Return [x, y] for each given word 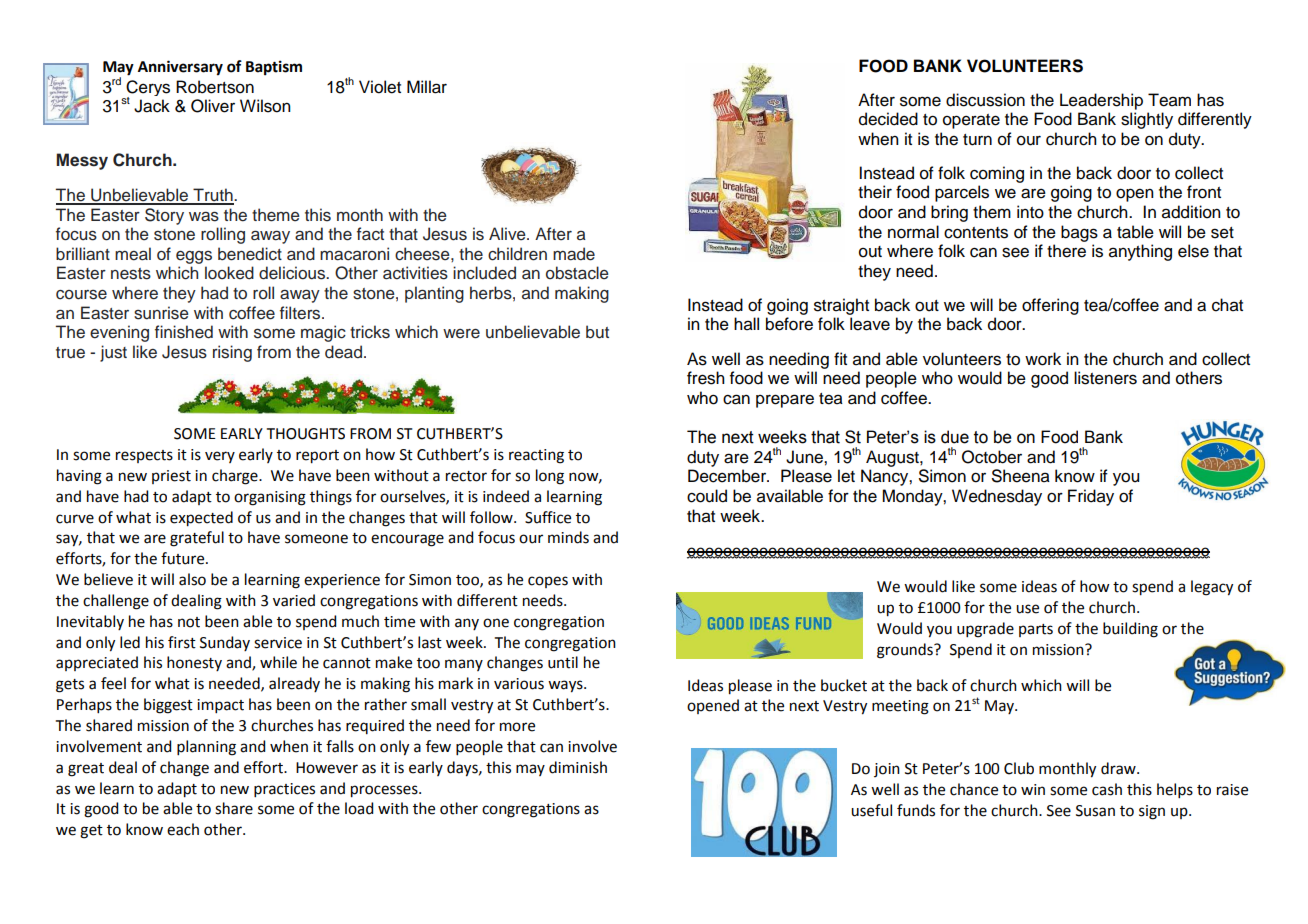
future [184, 558]
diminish [578, 767]
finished [184, 332]
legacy [1212, 588]
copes [548, 582]
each [183, 829]
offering [1050, 306]
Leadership [1101, 101]
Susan [1095, 811]
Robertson [215, 87]
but [597, 332]
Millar [427, 87]
